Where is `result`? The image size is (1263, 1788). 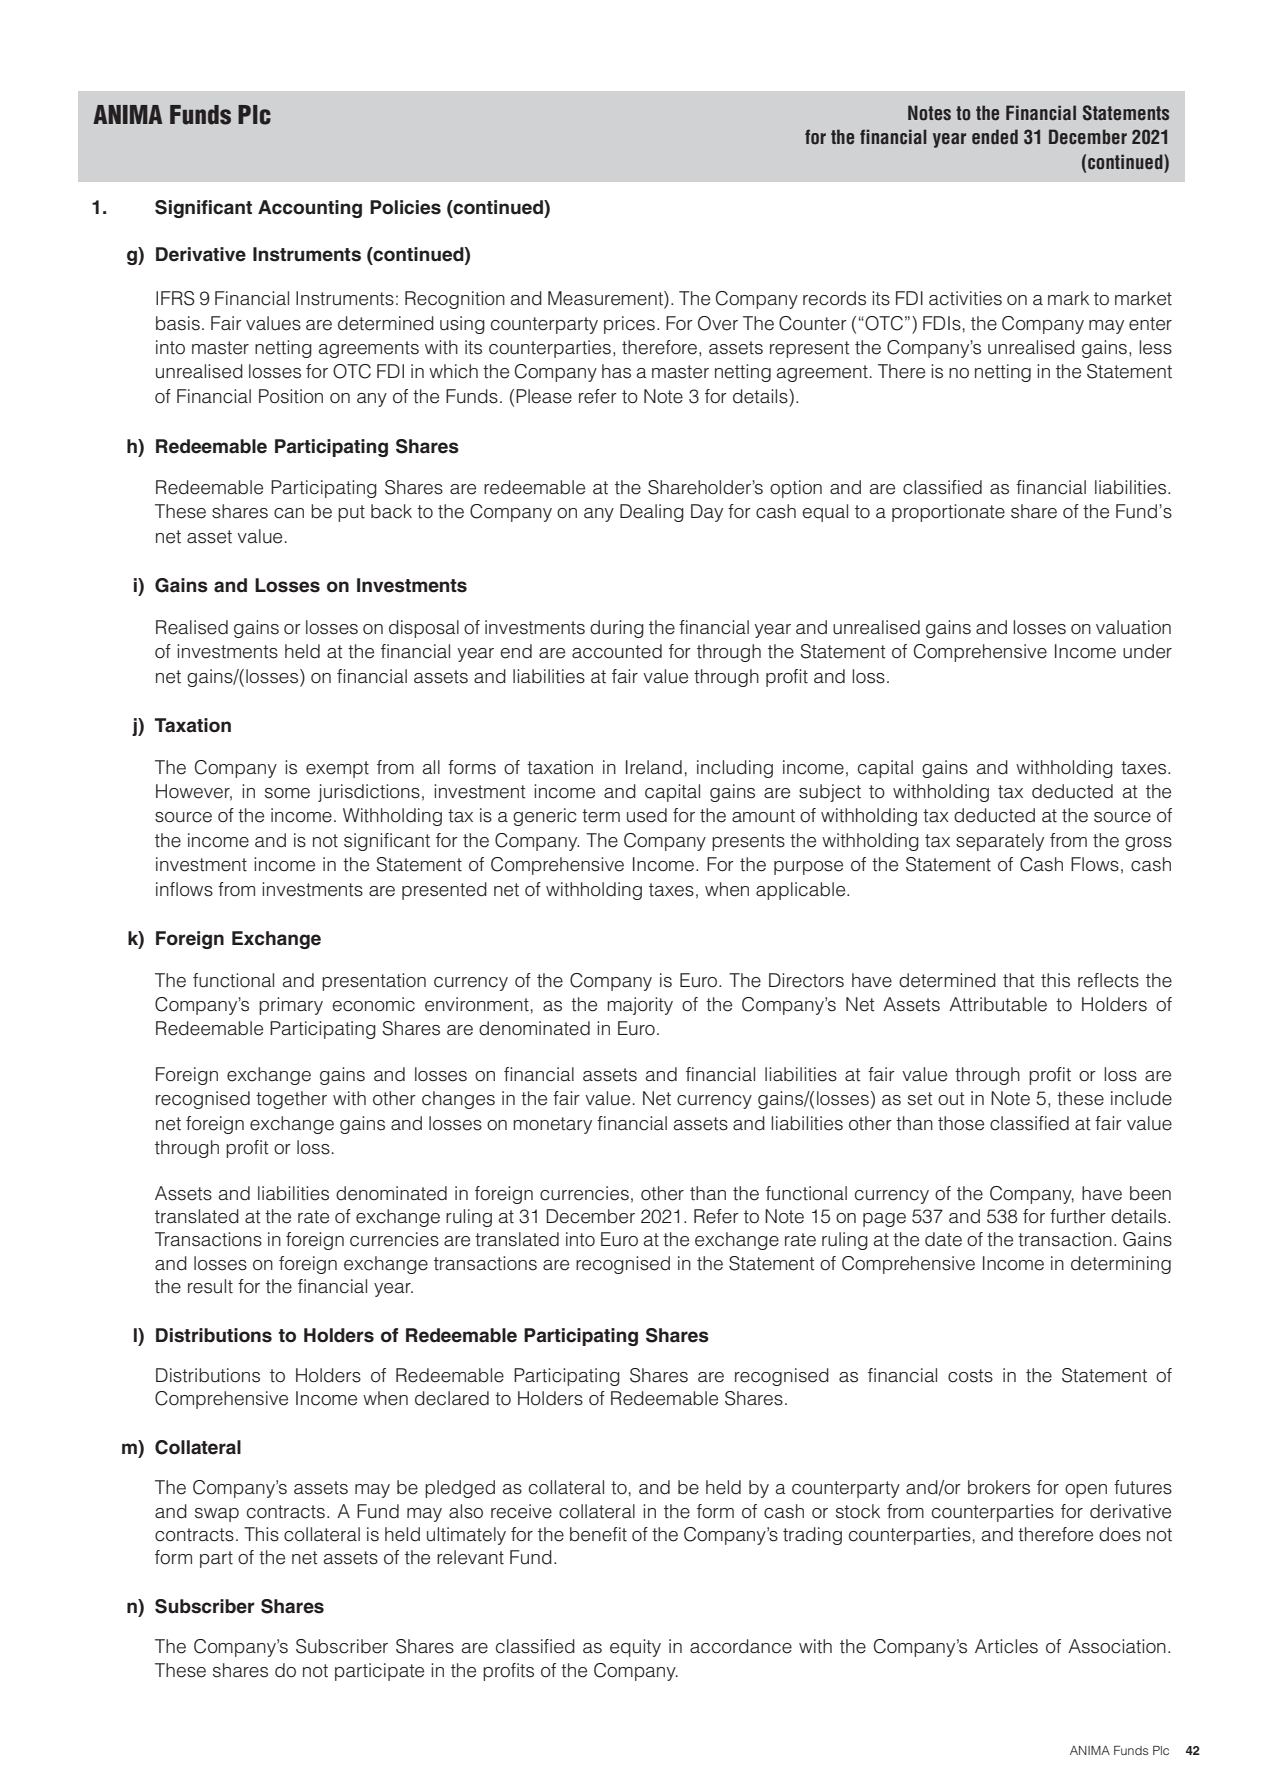 result is located at coordinates (210, 1286).
